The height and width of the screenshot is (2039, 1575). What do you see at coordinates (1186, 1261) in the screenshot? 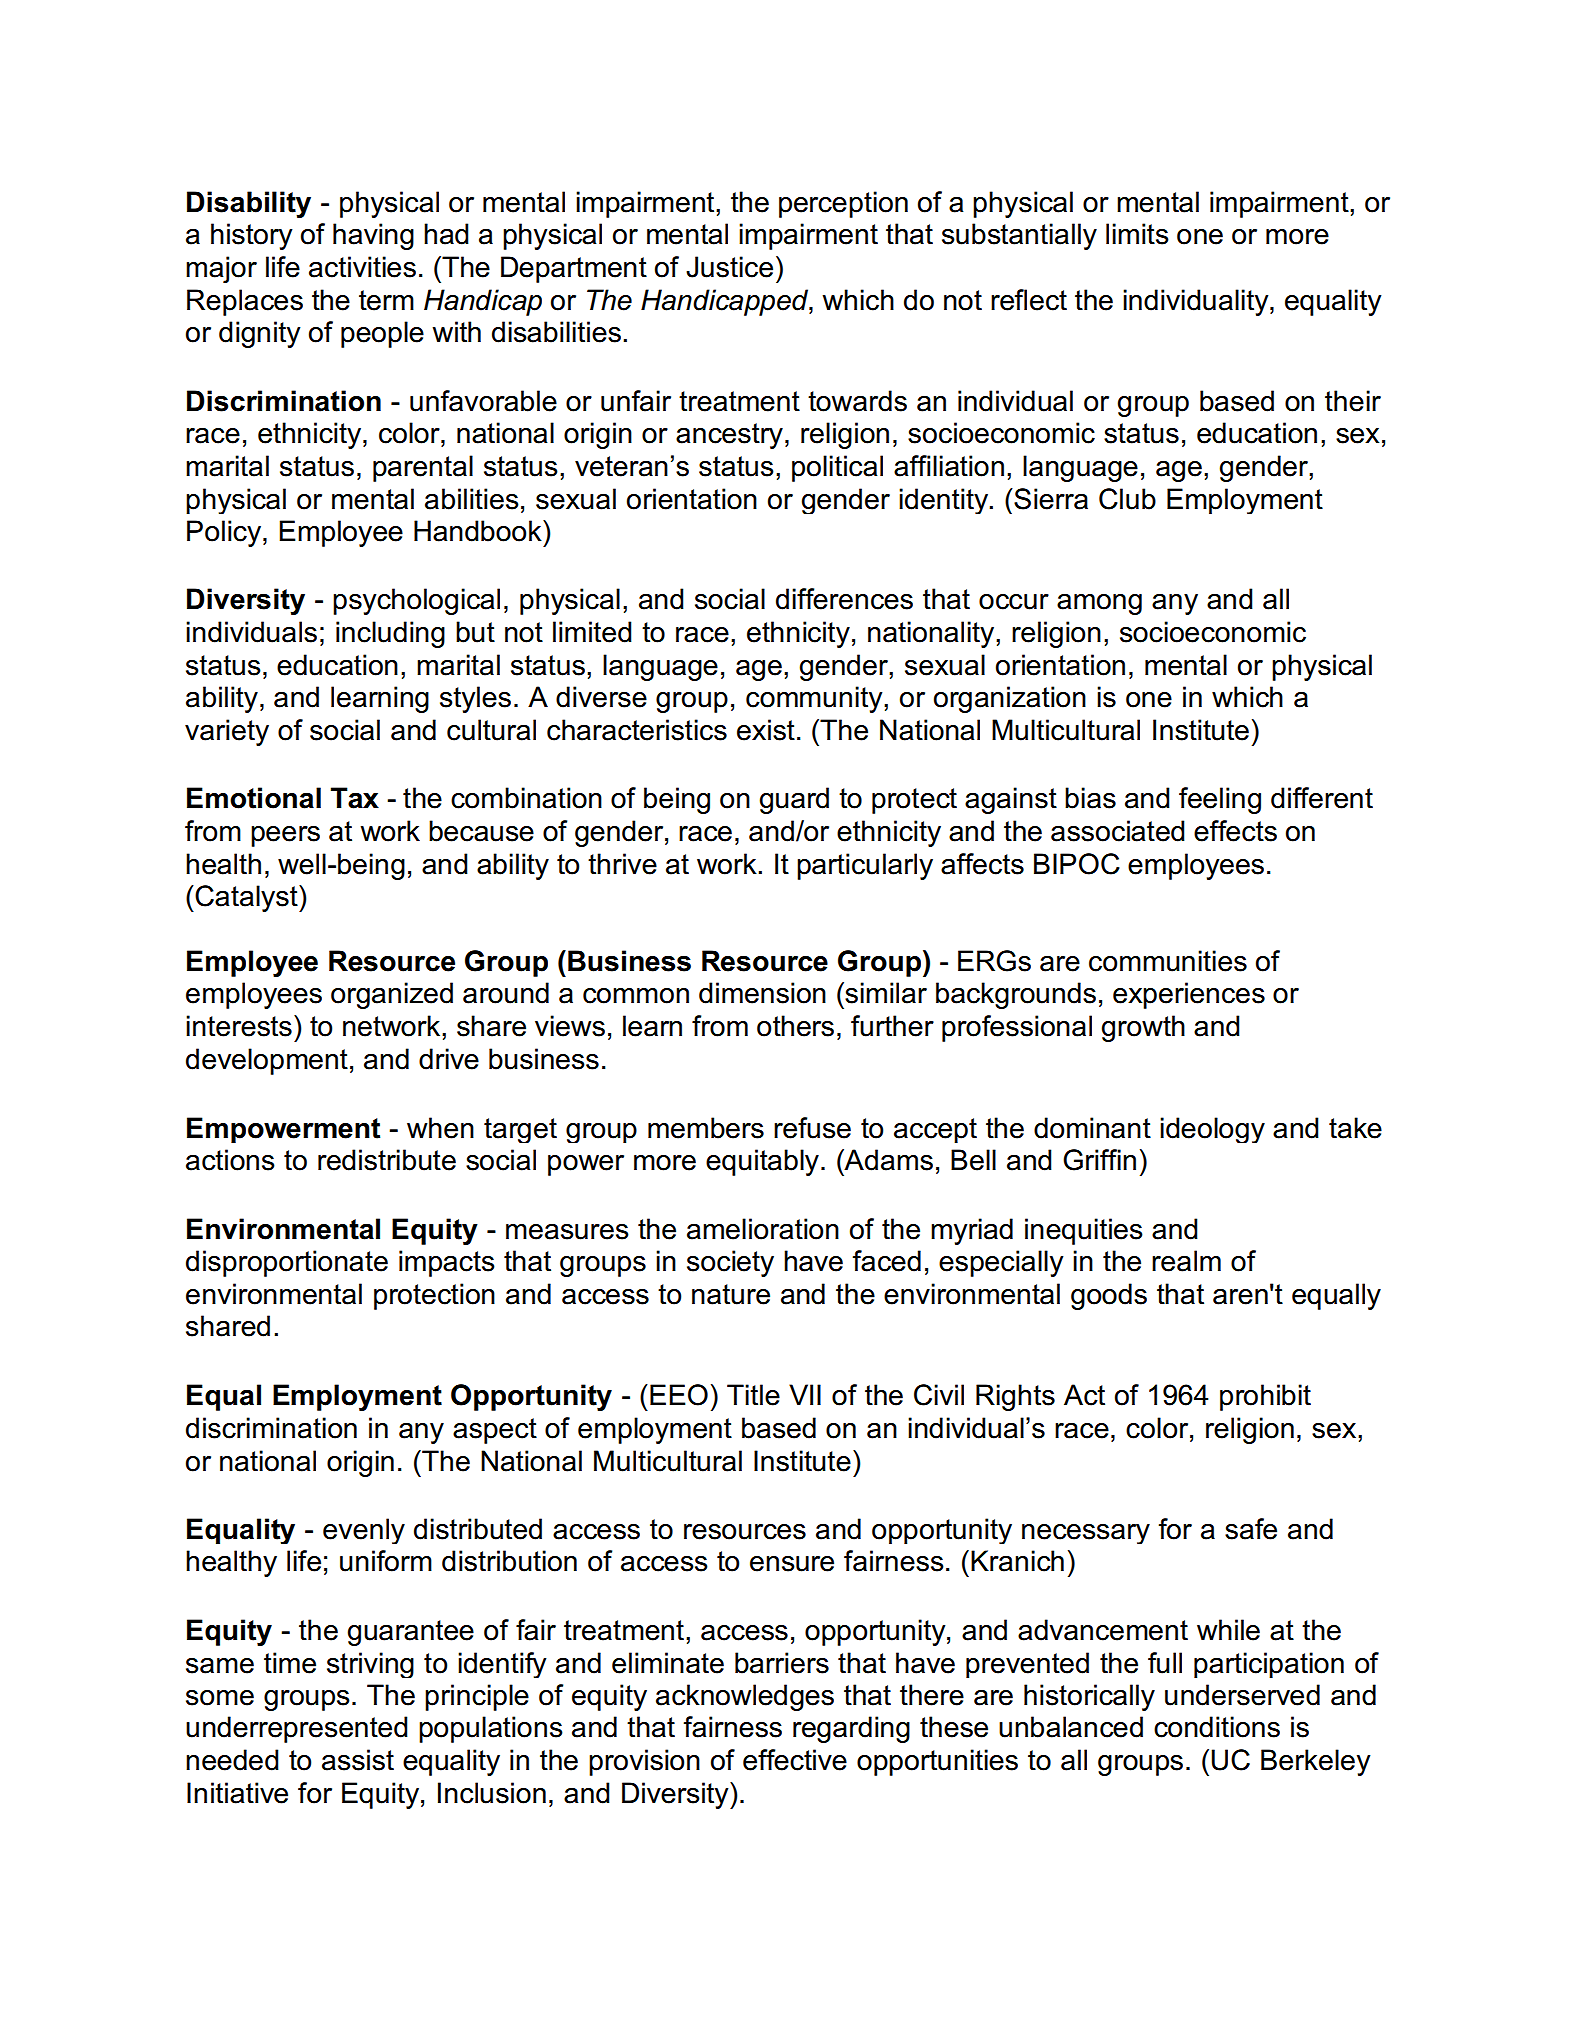
I see `realm` at bounding box center [1186, 1261].
